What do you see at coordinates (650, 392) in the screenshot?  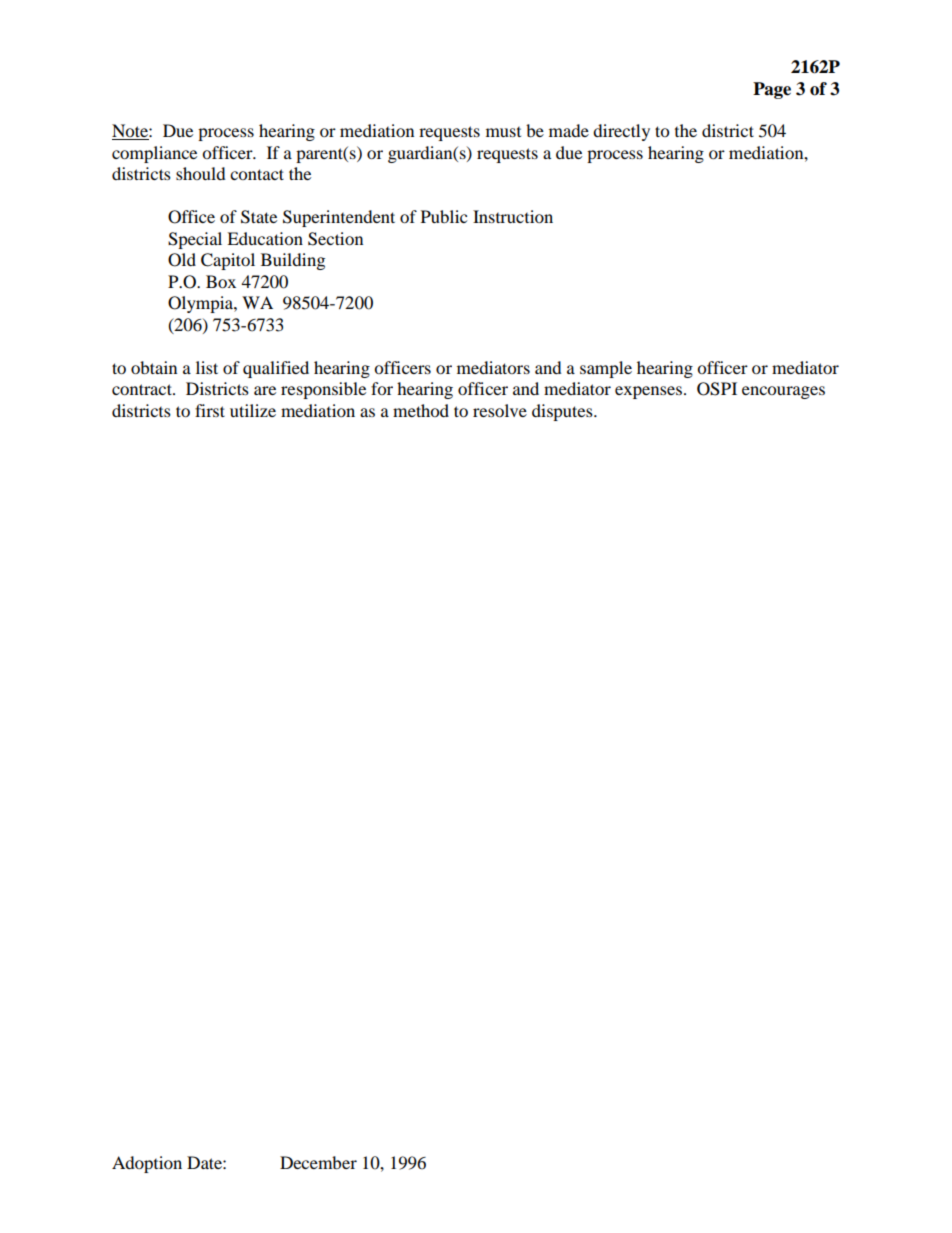 I see `expenses` at bounding box center [650, 392].
